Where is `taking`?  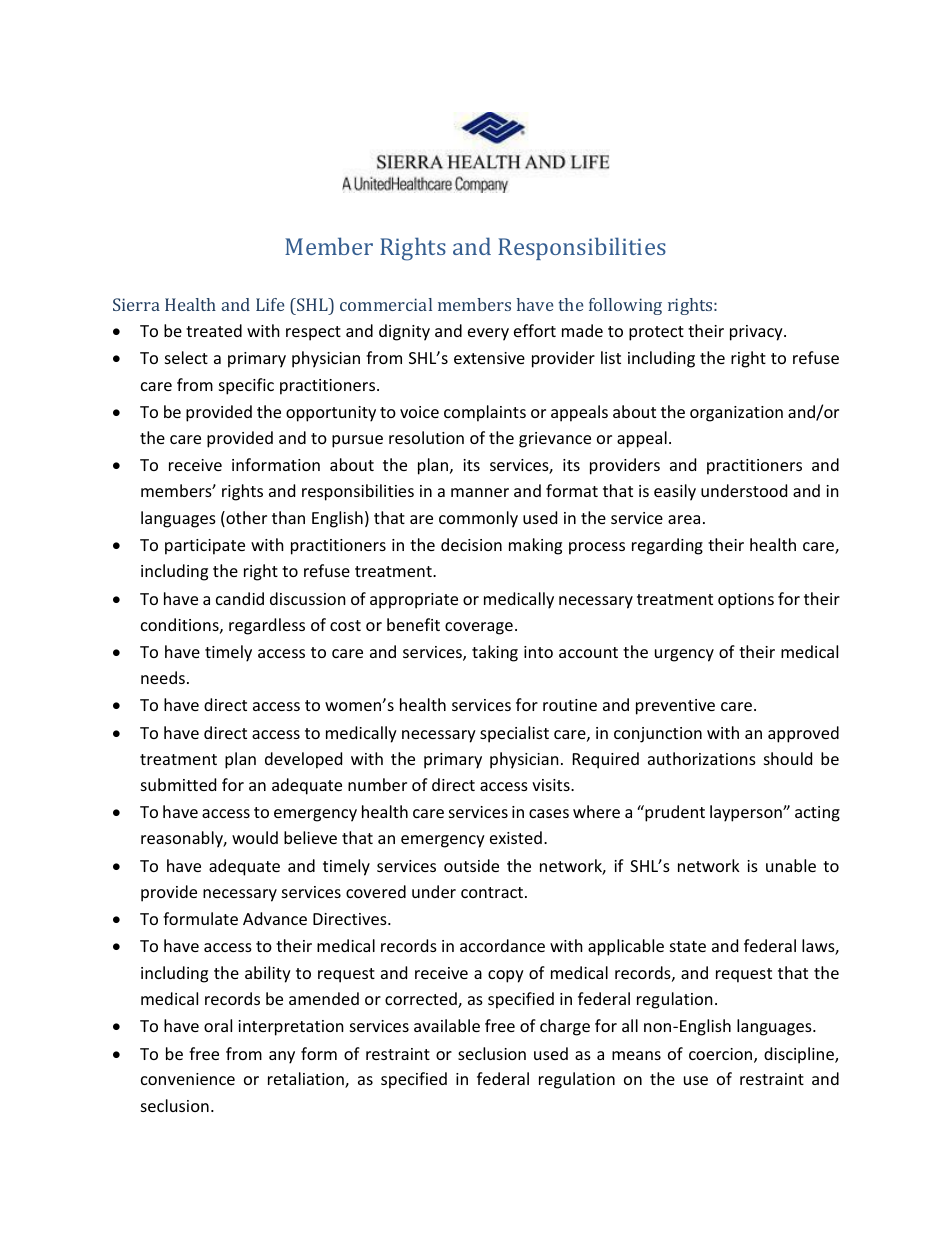 taking is located at coordinates (495, 653).
